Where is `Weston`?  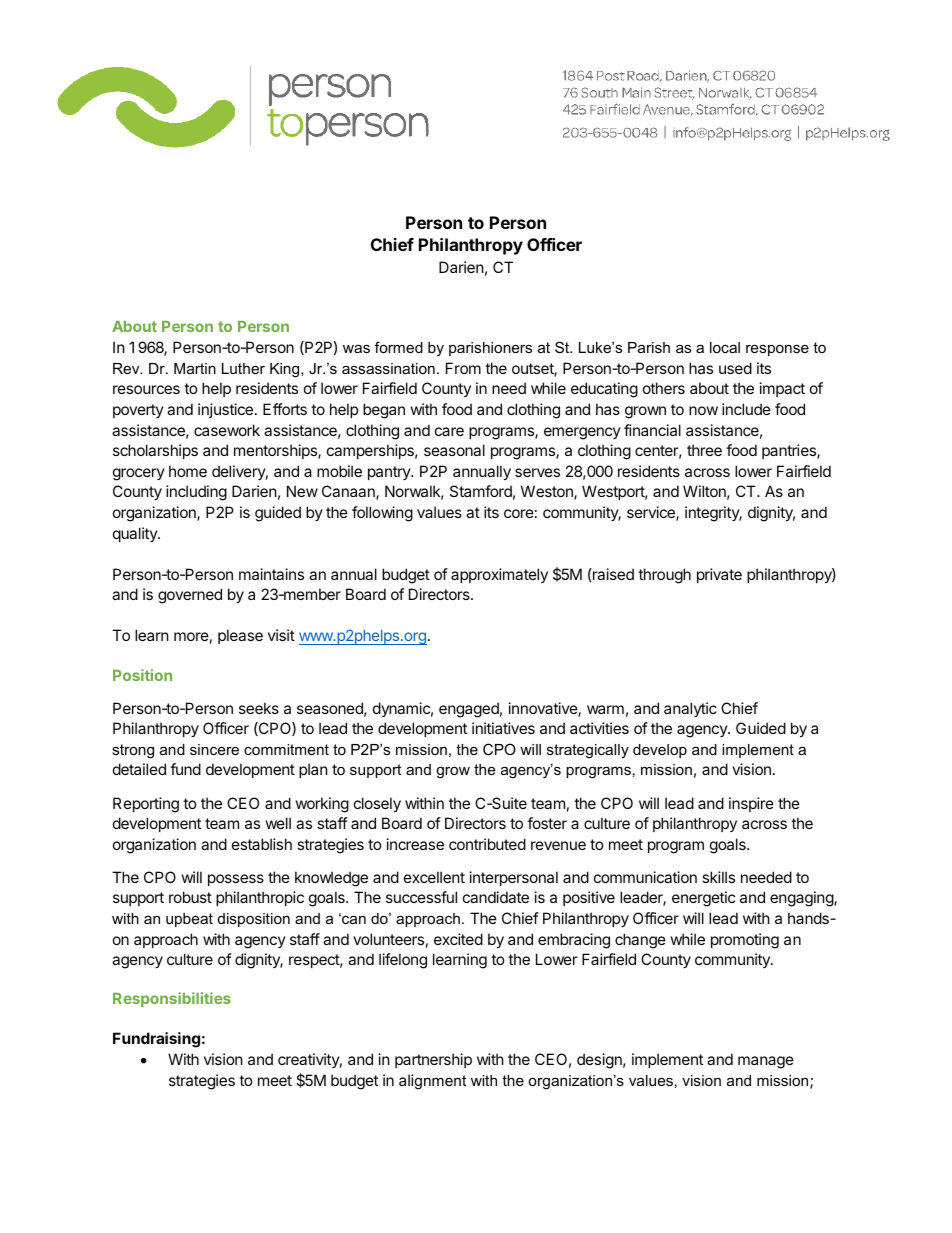 Weston is located at coordinates (548, 492).
